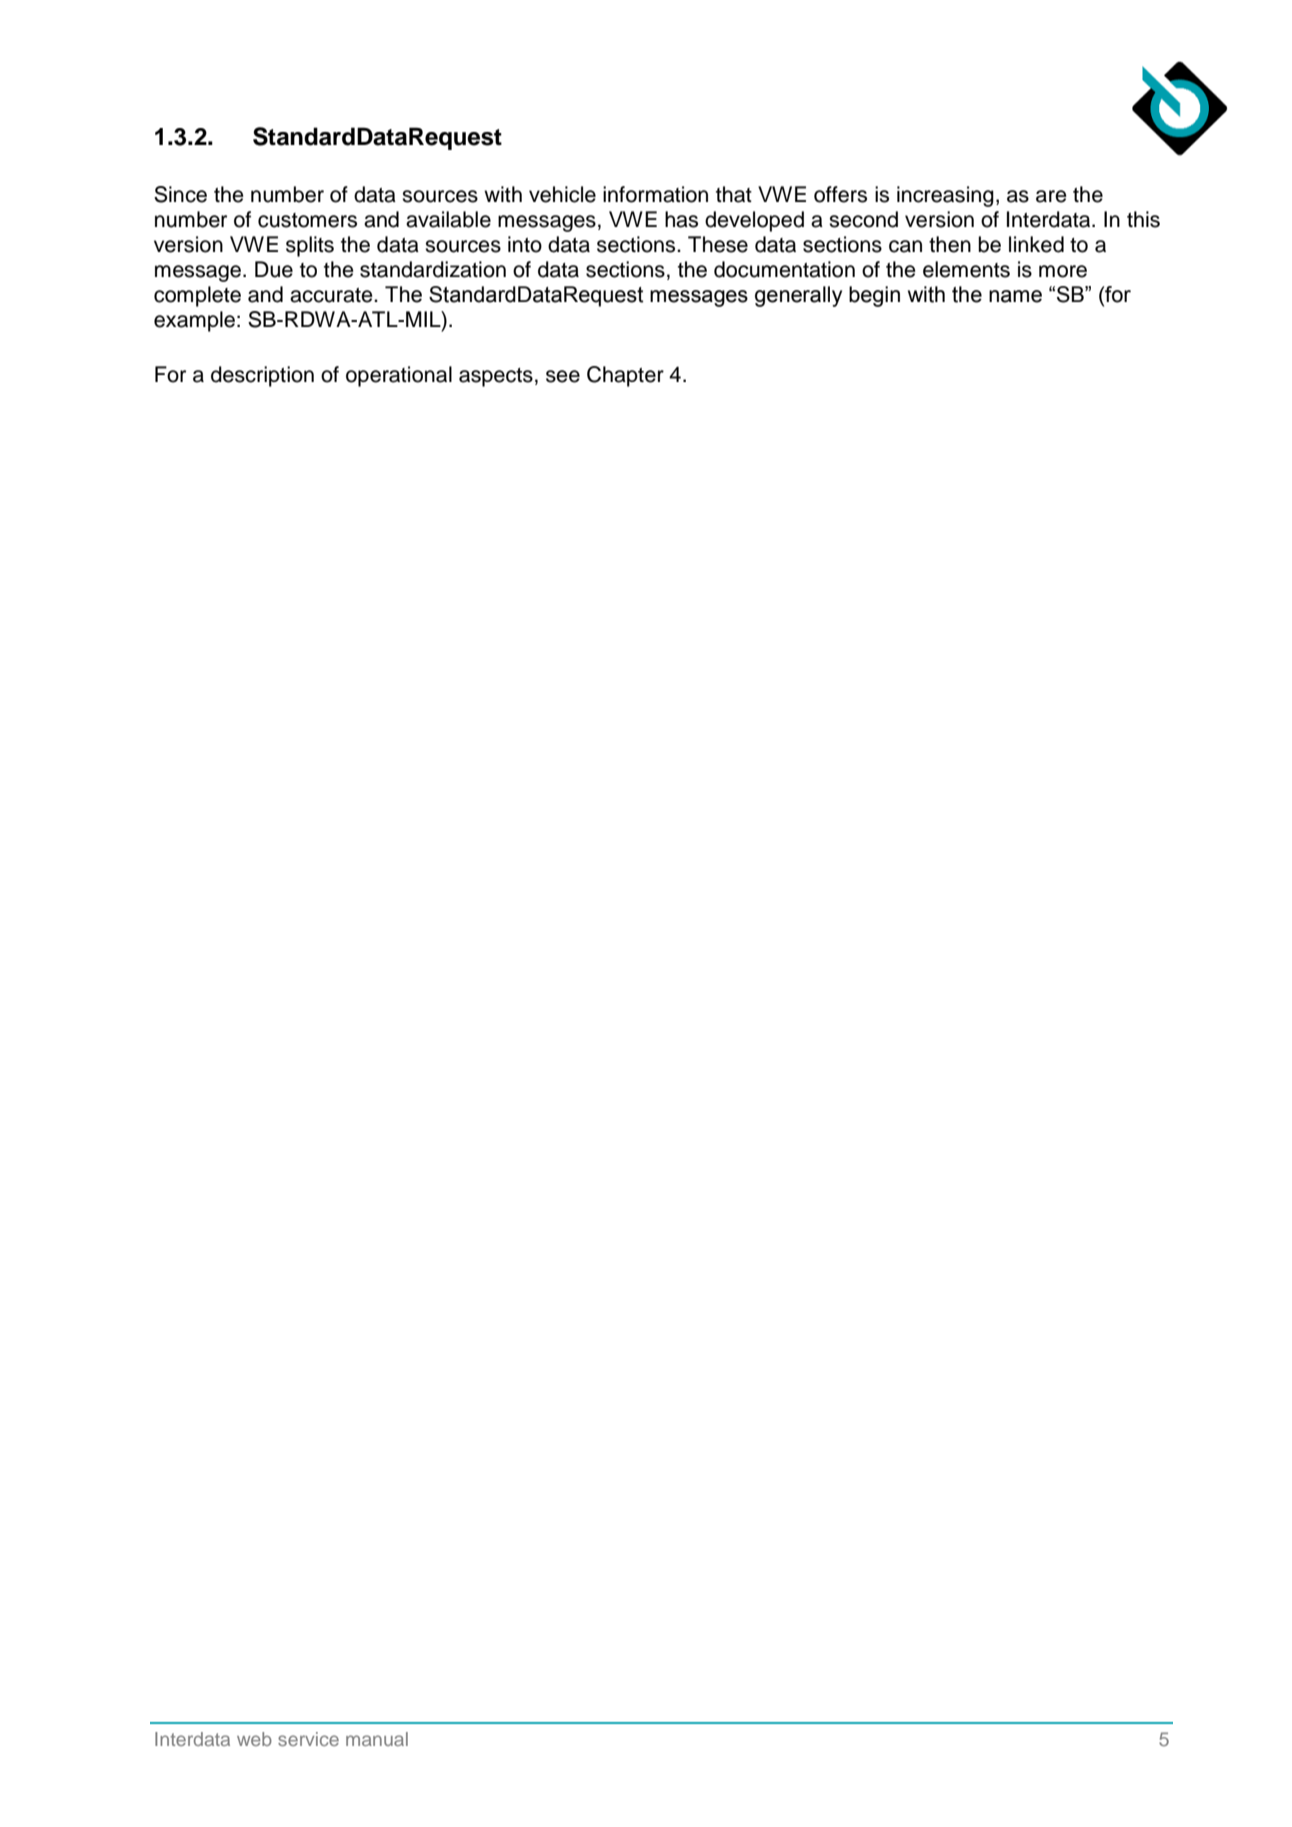 Image resolution: width=1292 pixels, height=1827 pixels. Describe the element at coordinates (496, 377) in the page. I see `aspects` at that location.
